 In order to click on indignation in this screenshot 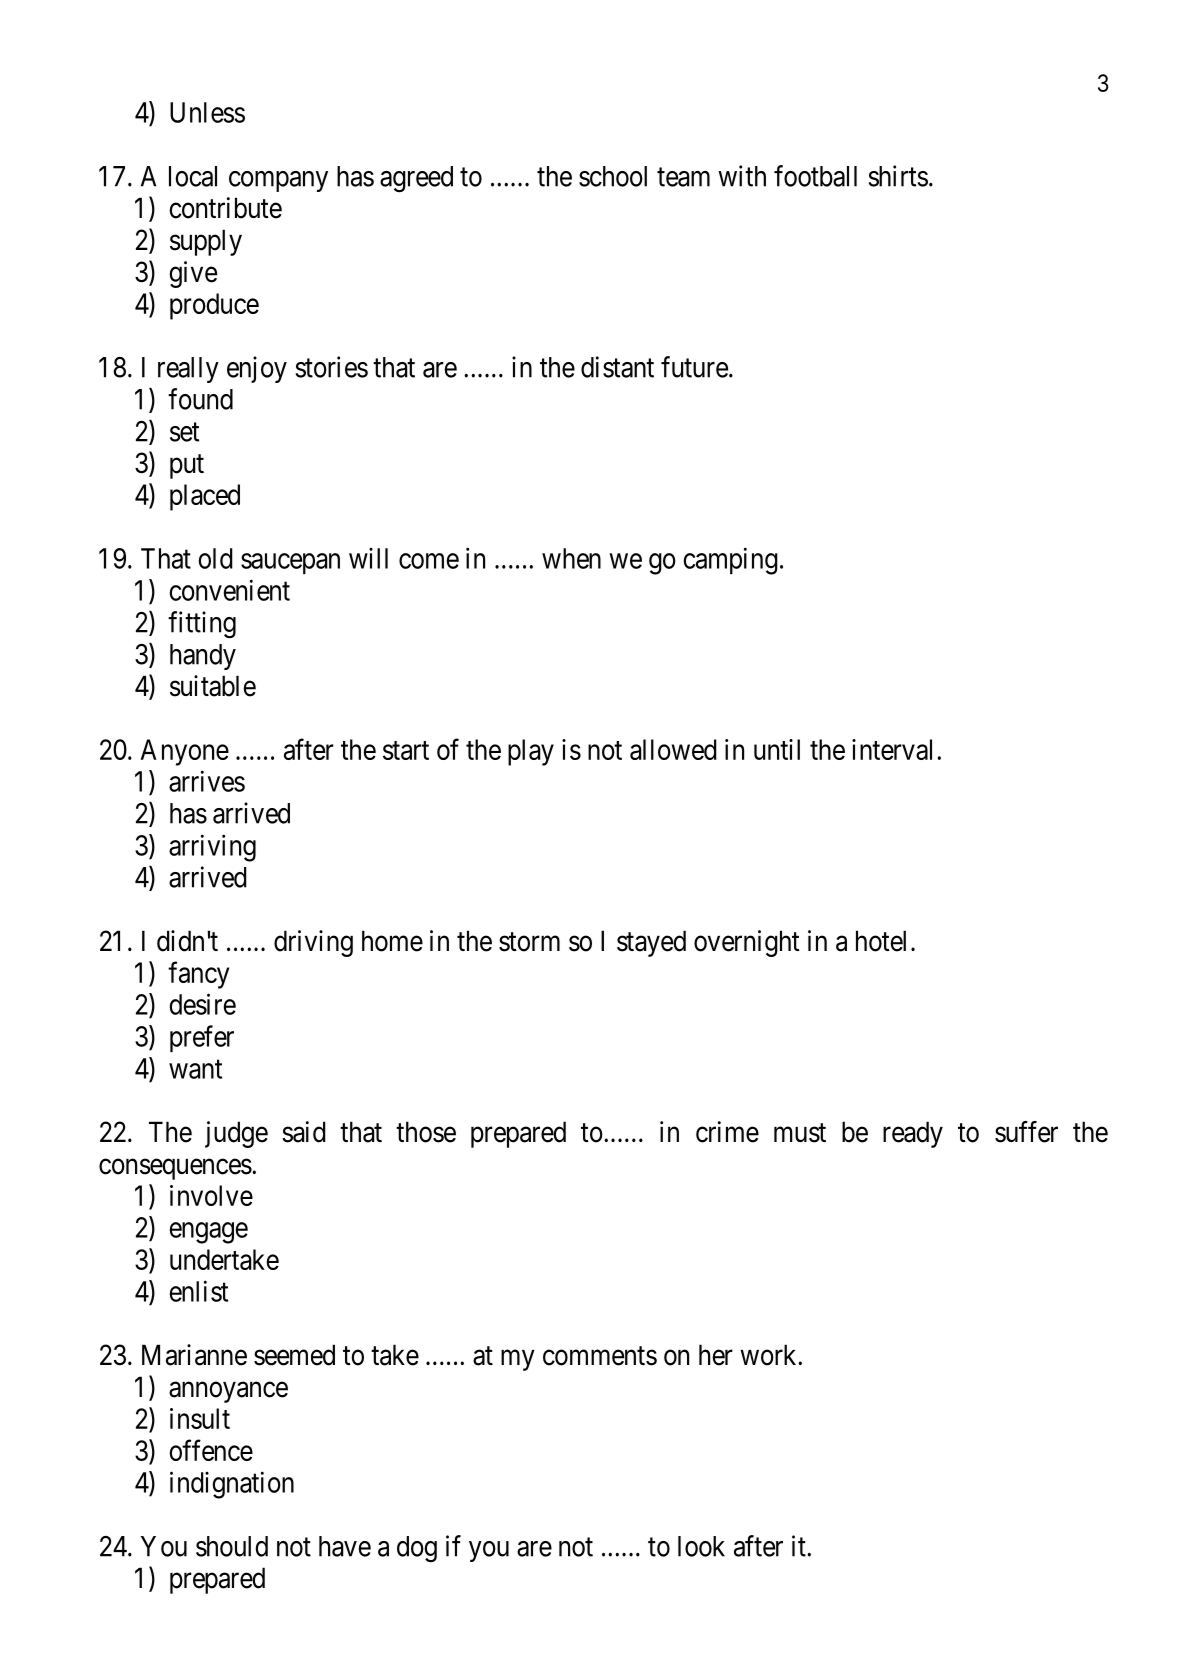, I will do `click(232, 1485)`.
